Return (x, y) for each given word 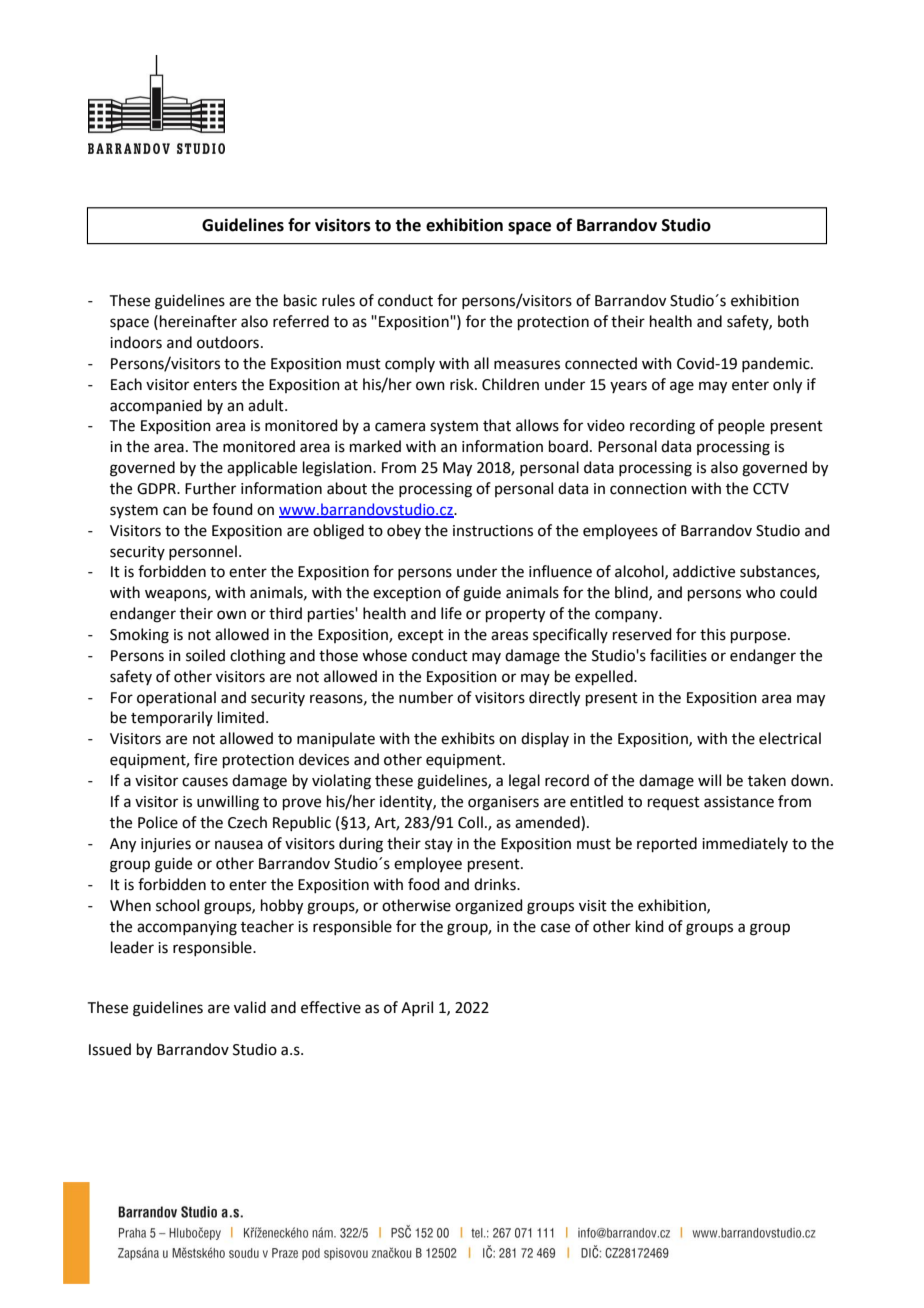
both (793, 321)
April (417, 1008)
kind (650, 926)
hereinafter (198, 321)
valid (250, 1007)
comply (410, 364)
